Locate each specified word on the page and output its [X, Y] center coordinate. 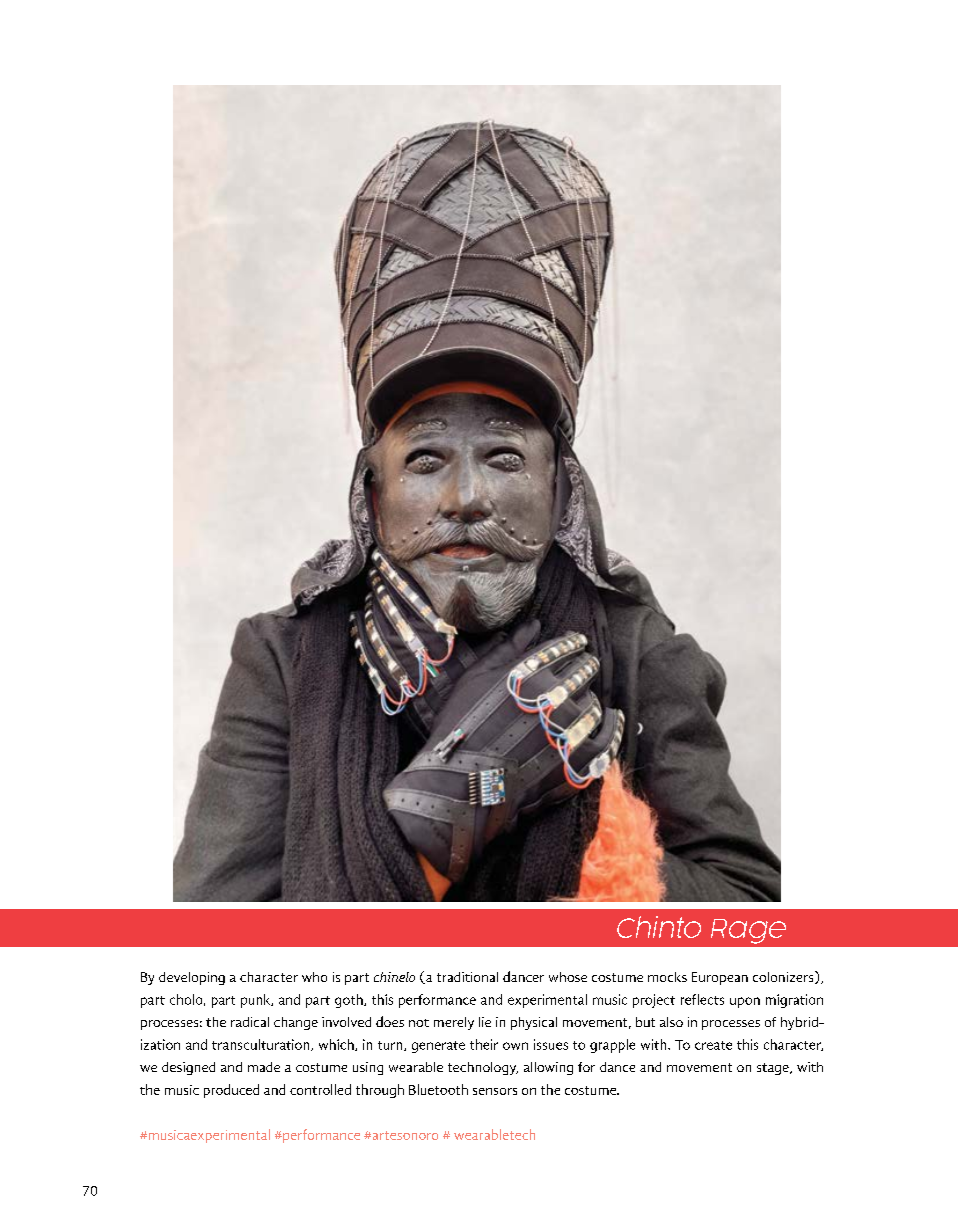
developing [192, 978]
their [484, 1044]
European [720, 978]
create [713, 1045]
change [296, 1023]
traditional [467, 977]
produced [231, 1091]
